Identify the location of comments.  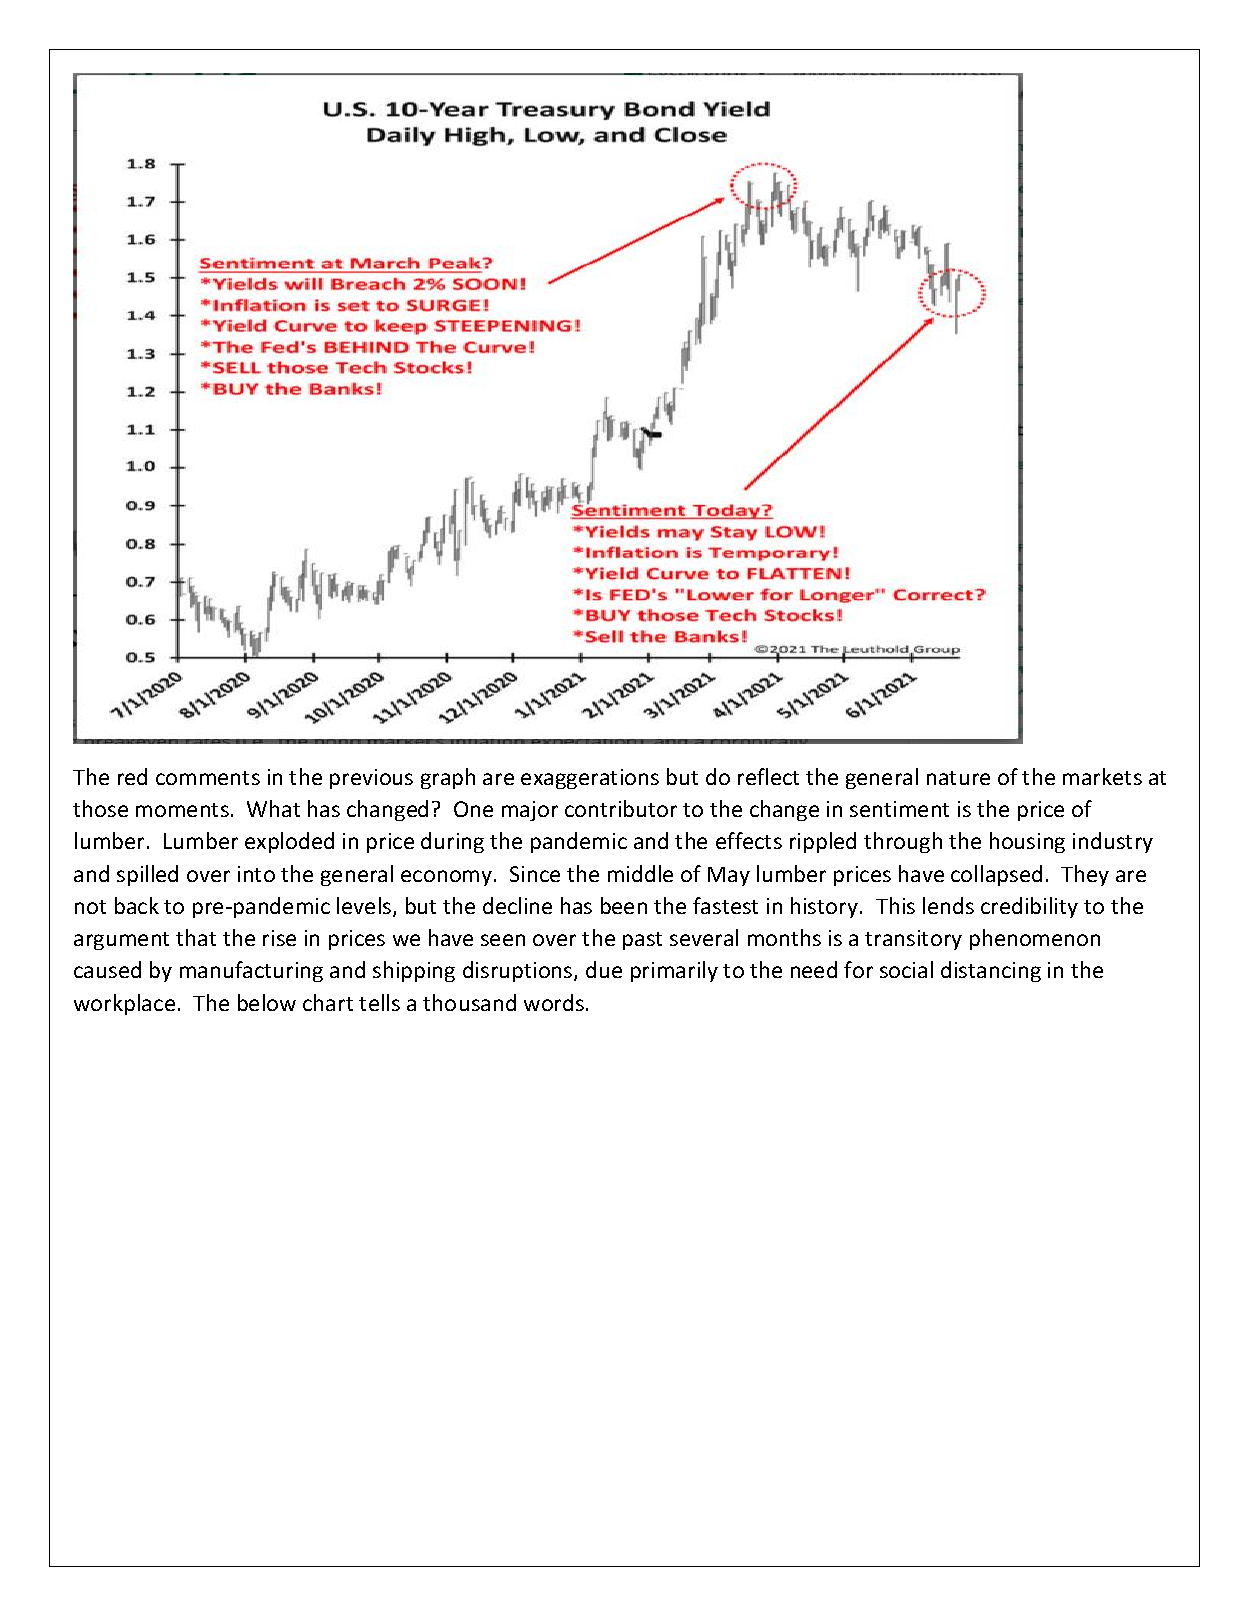
(208, 778).
